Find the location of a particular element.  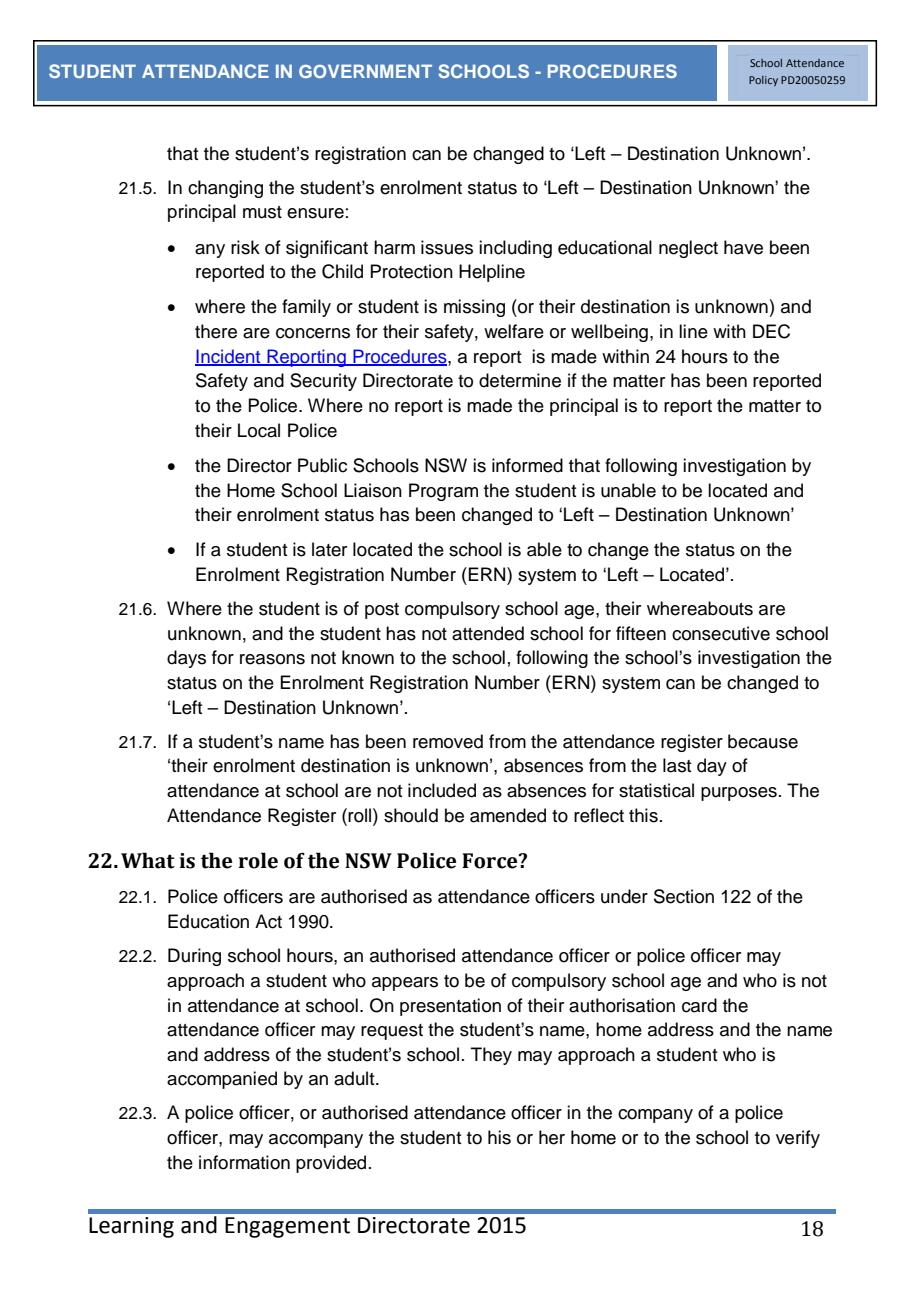

They is located at coordinates (491, 1056).
